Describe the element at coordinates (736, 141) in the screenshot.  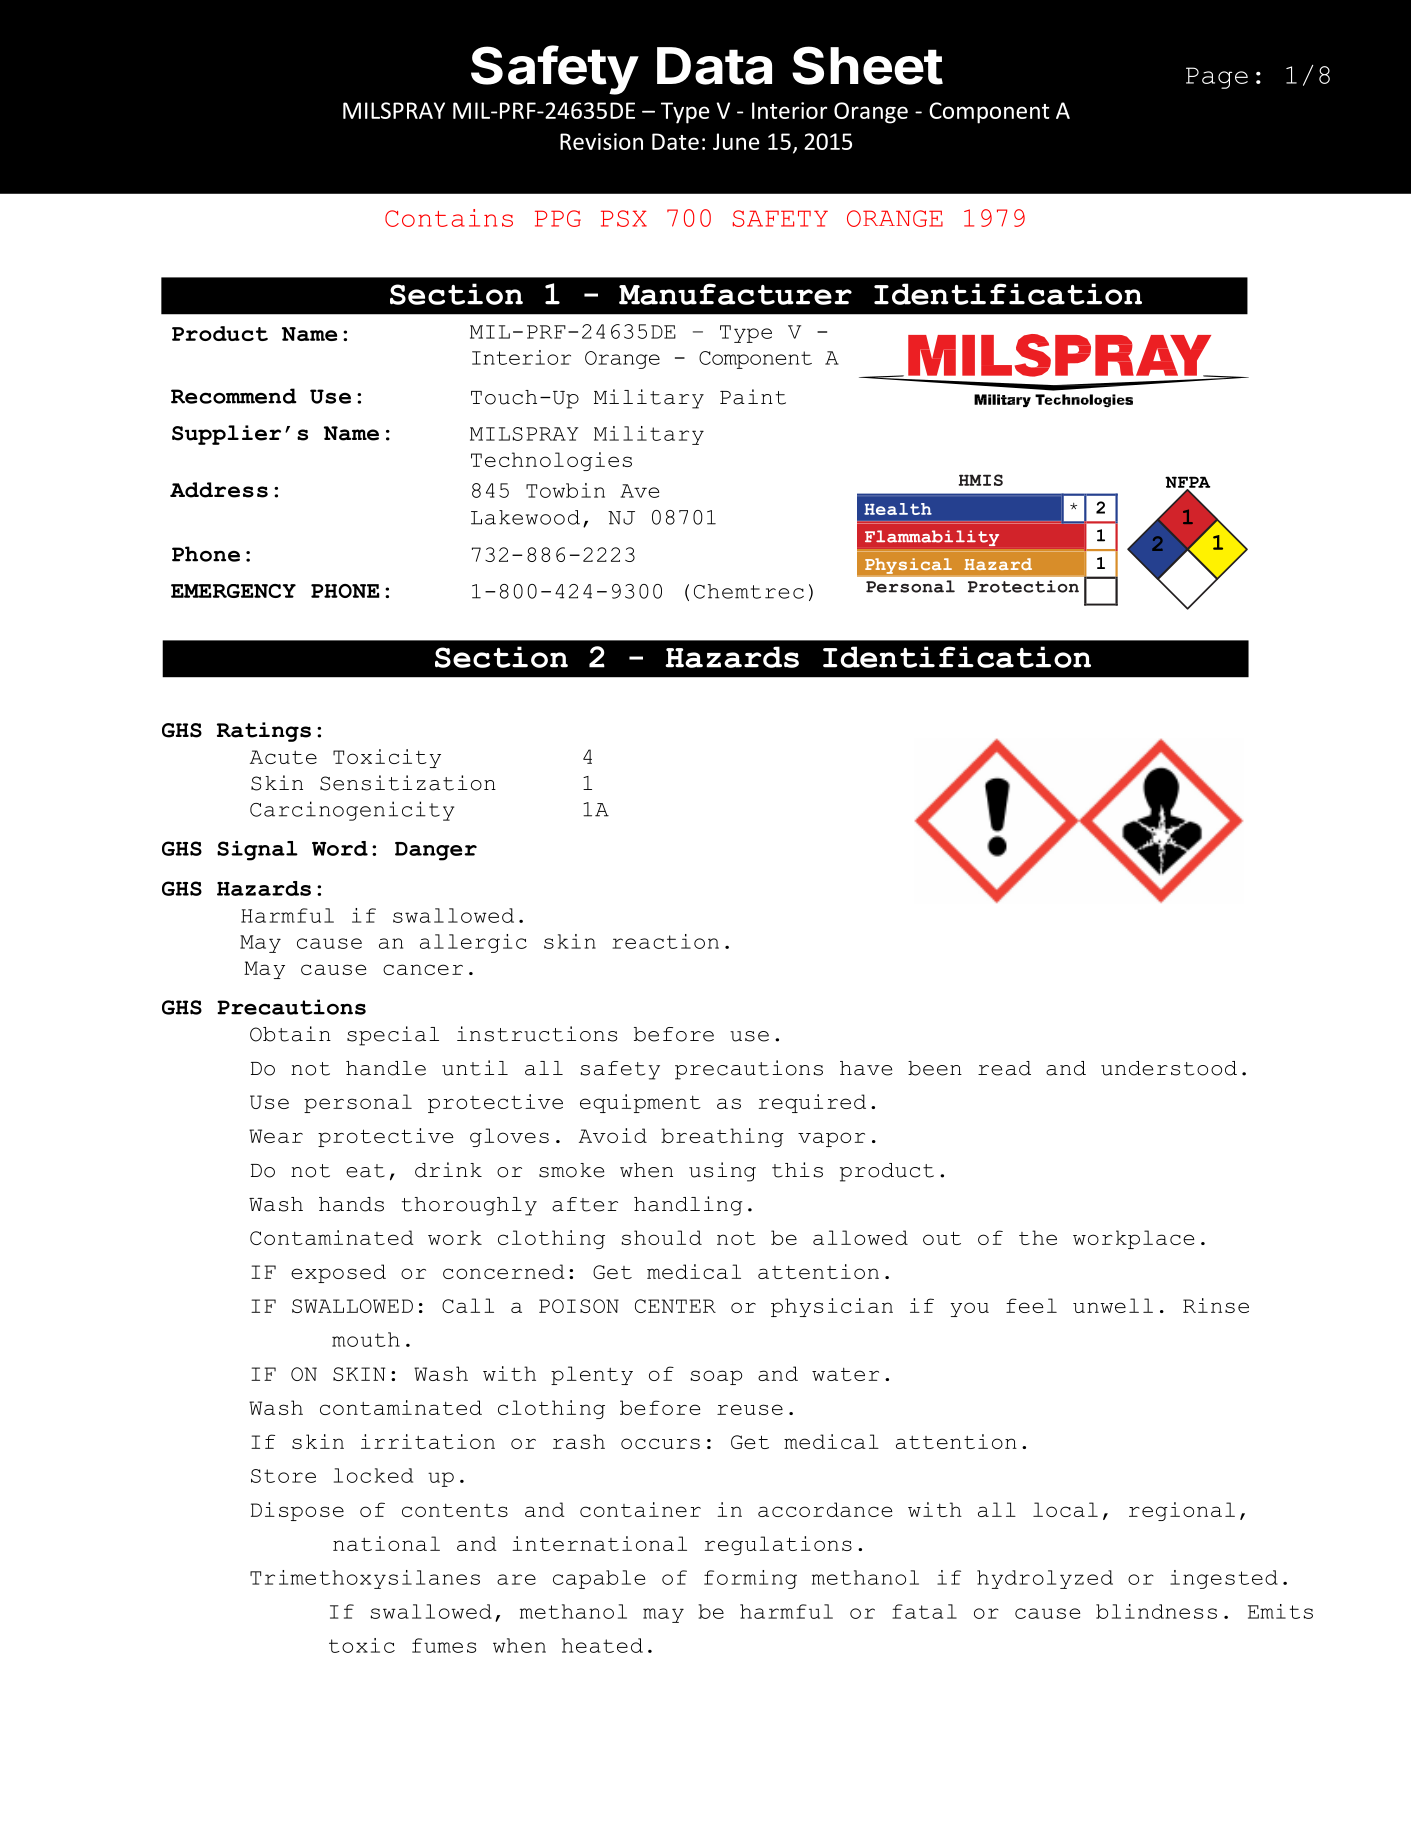
I see `June` at that location.
